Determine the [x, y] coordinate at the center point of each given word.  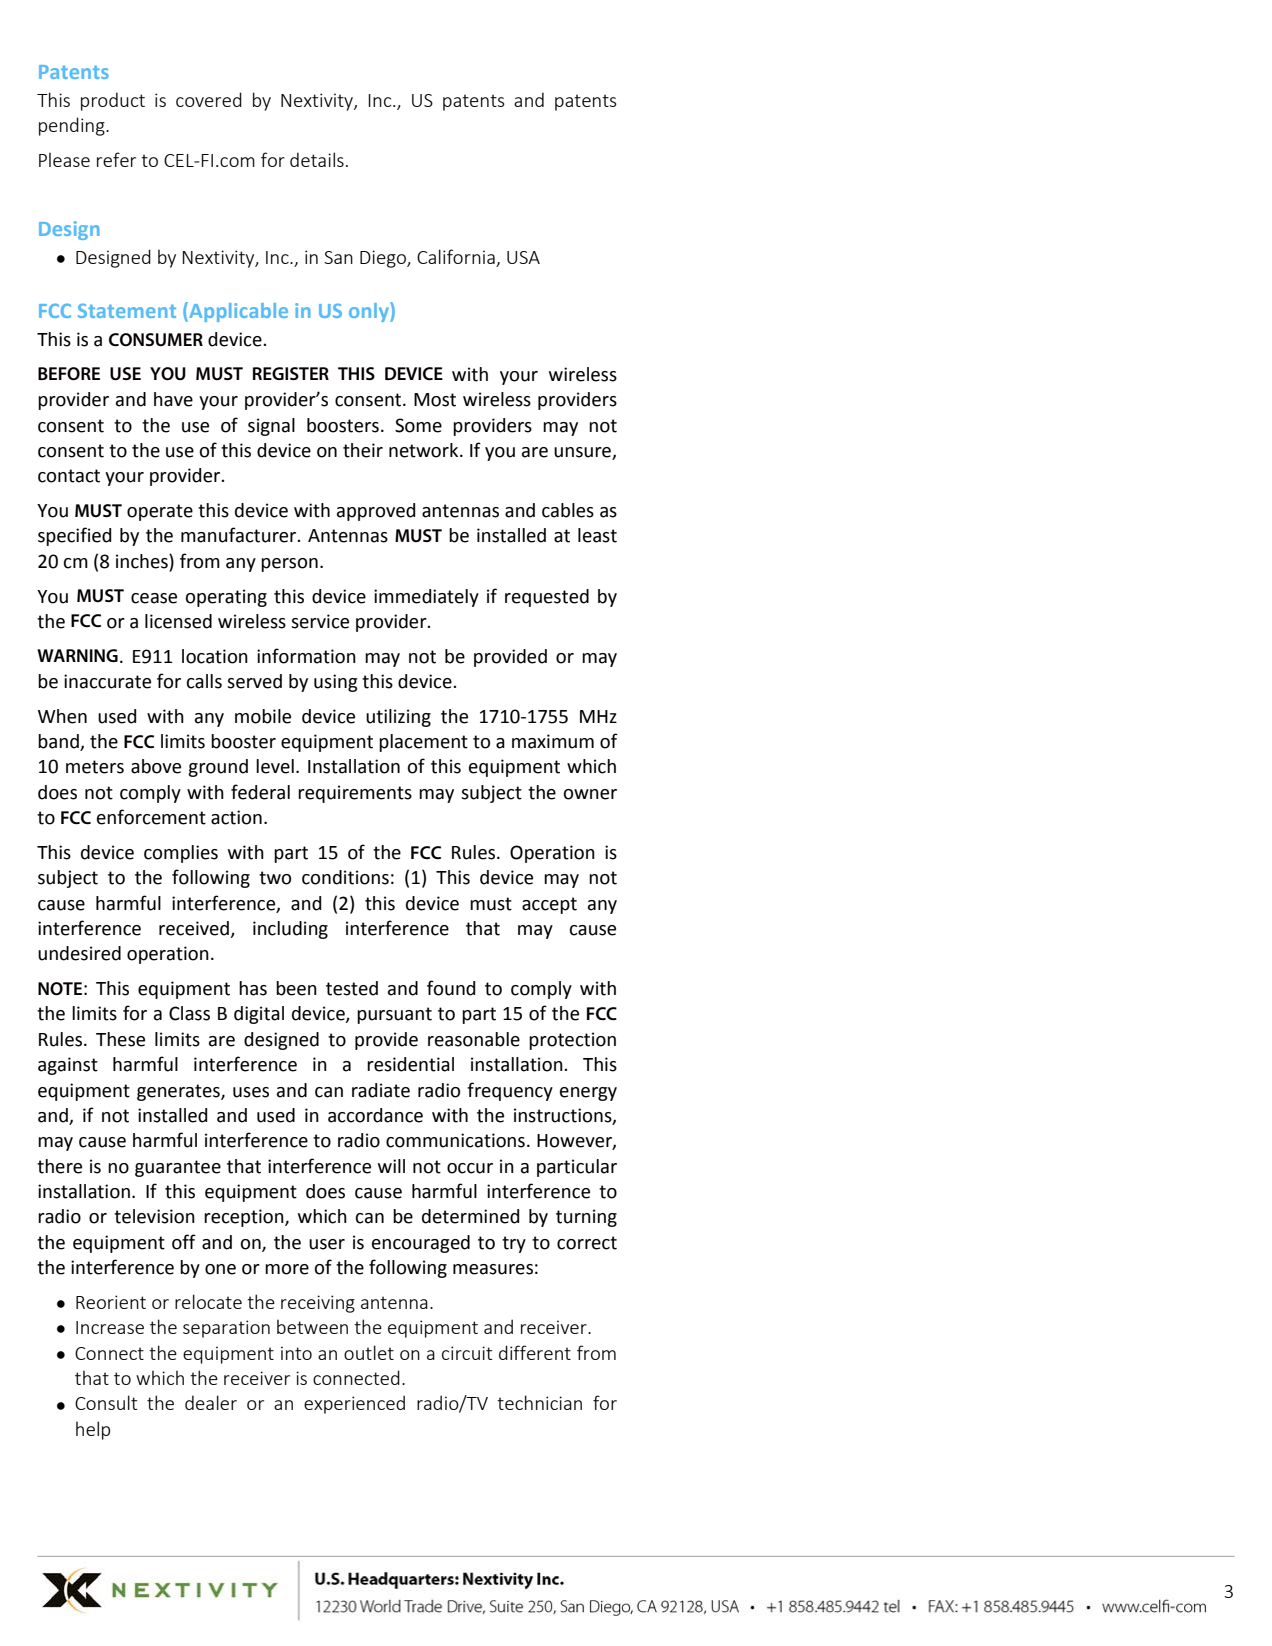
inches [143, 561]
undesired [79, 953]
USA [523, 257]
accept [549, 905]
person [289, 565]
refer [116, 159]
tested [352, 988]
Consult [106, 1402]
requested [547, 598]
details [317, 159]
